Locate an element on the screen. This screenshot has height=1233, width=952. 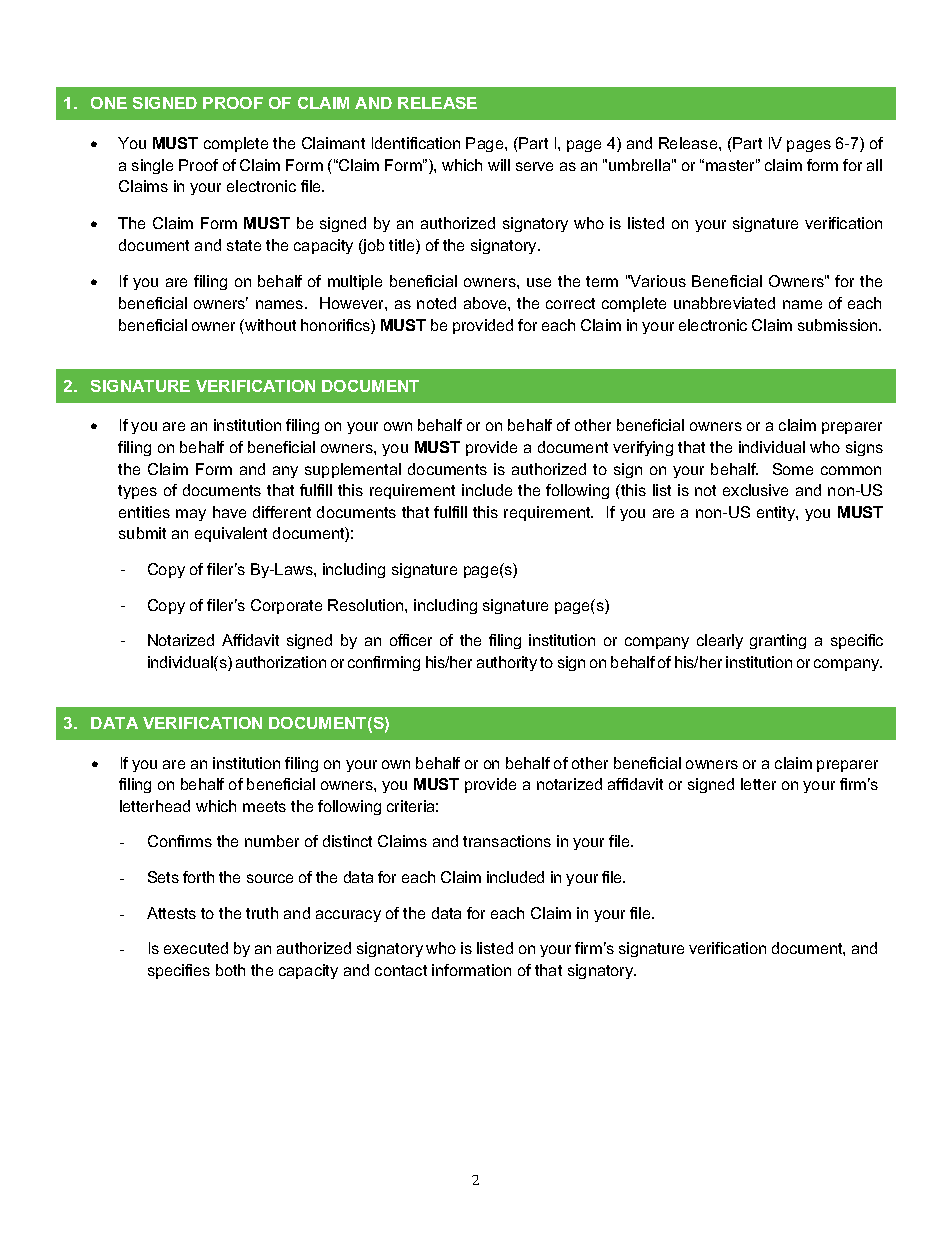
will is located at coordinates (499, 165).
